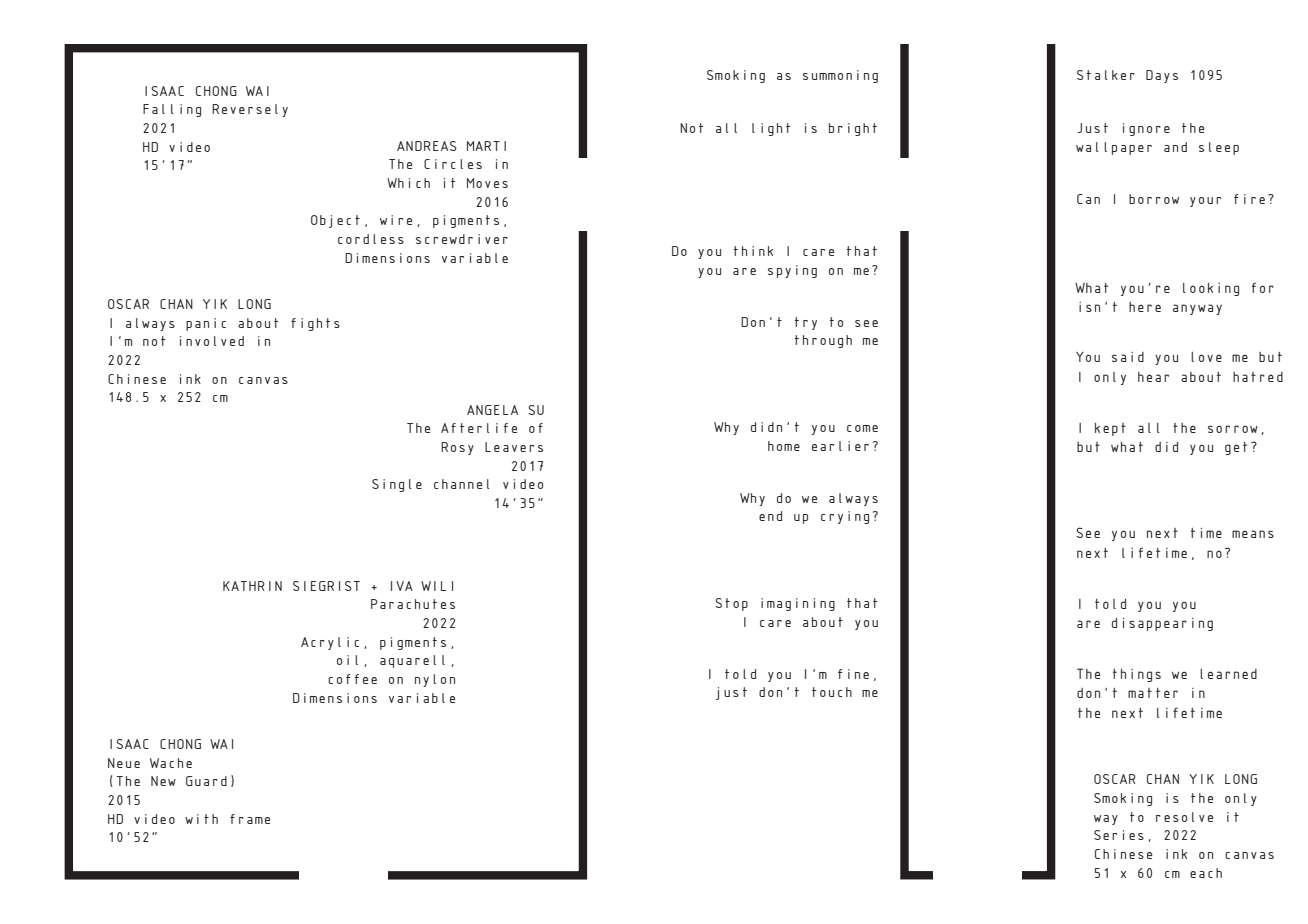 The height and width of the document is (924, 1308). Describe the element at coordinates (206, 324) in the document. I see `panic` at that location.
